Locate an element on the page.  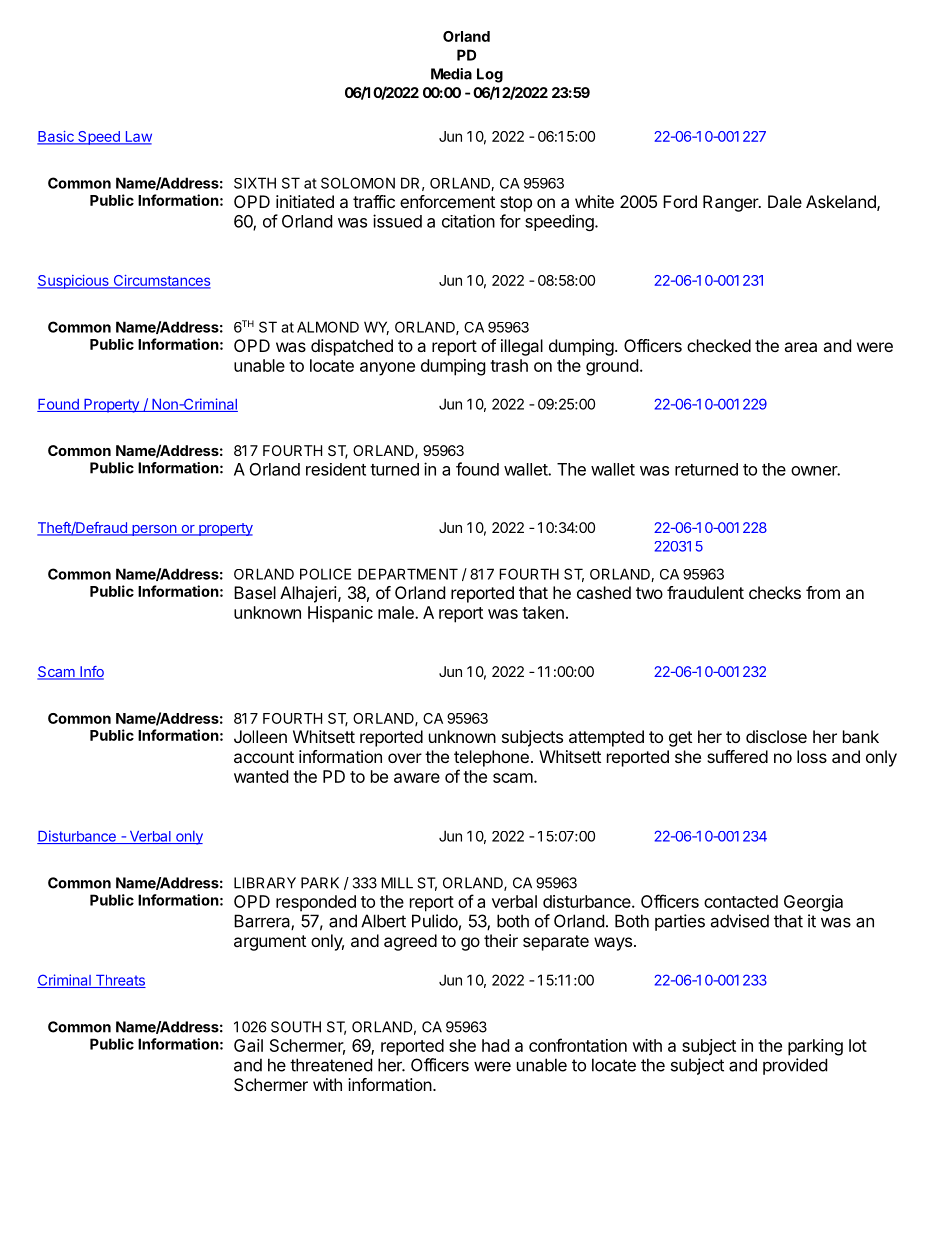
Dale is located at coordinates (785, 201).
